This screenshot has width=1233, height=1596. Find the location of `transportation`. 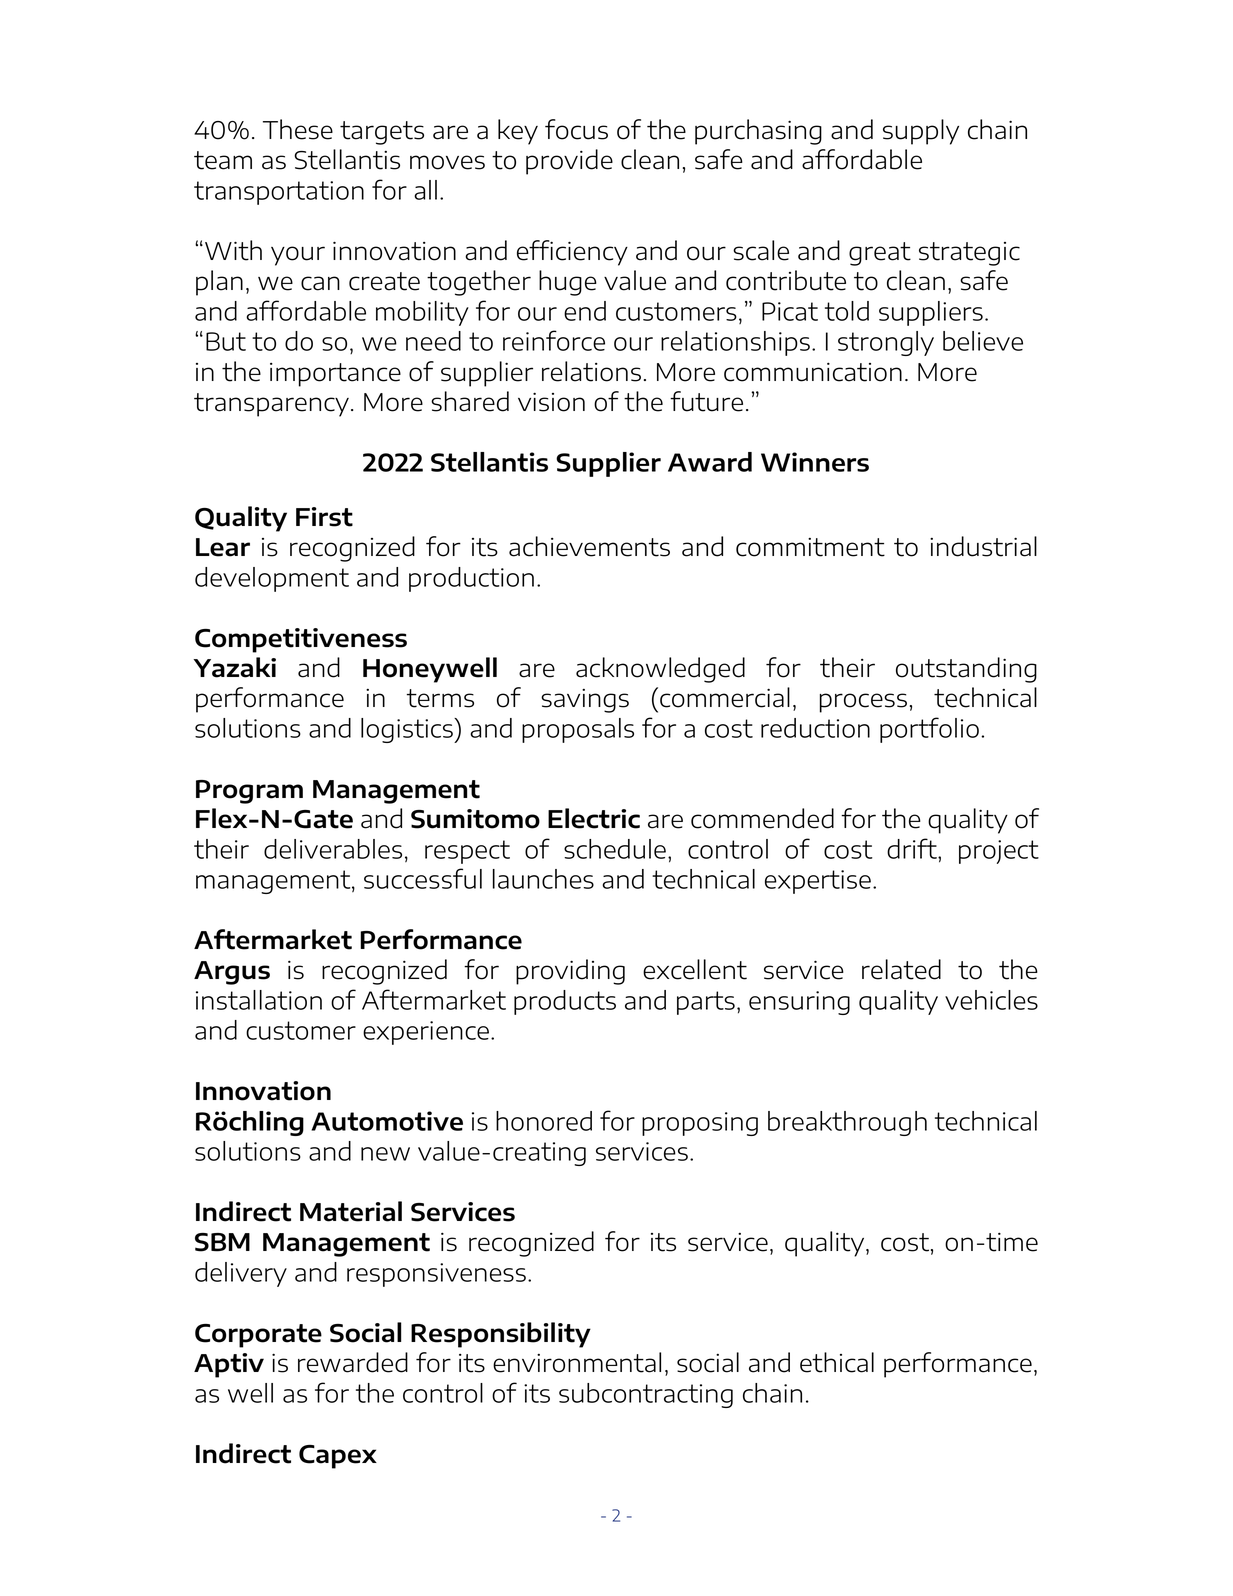

transportation is located at coordinates (279, 193).
